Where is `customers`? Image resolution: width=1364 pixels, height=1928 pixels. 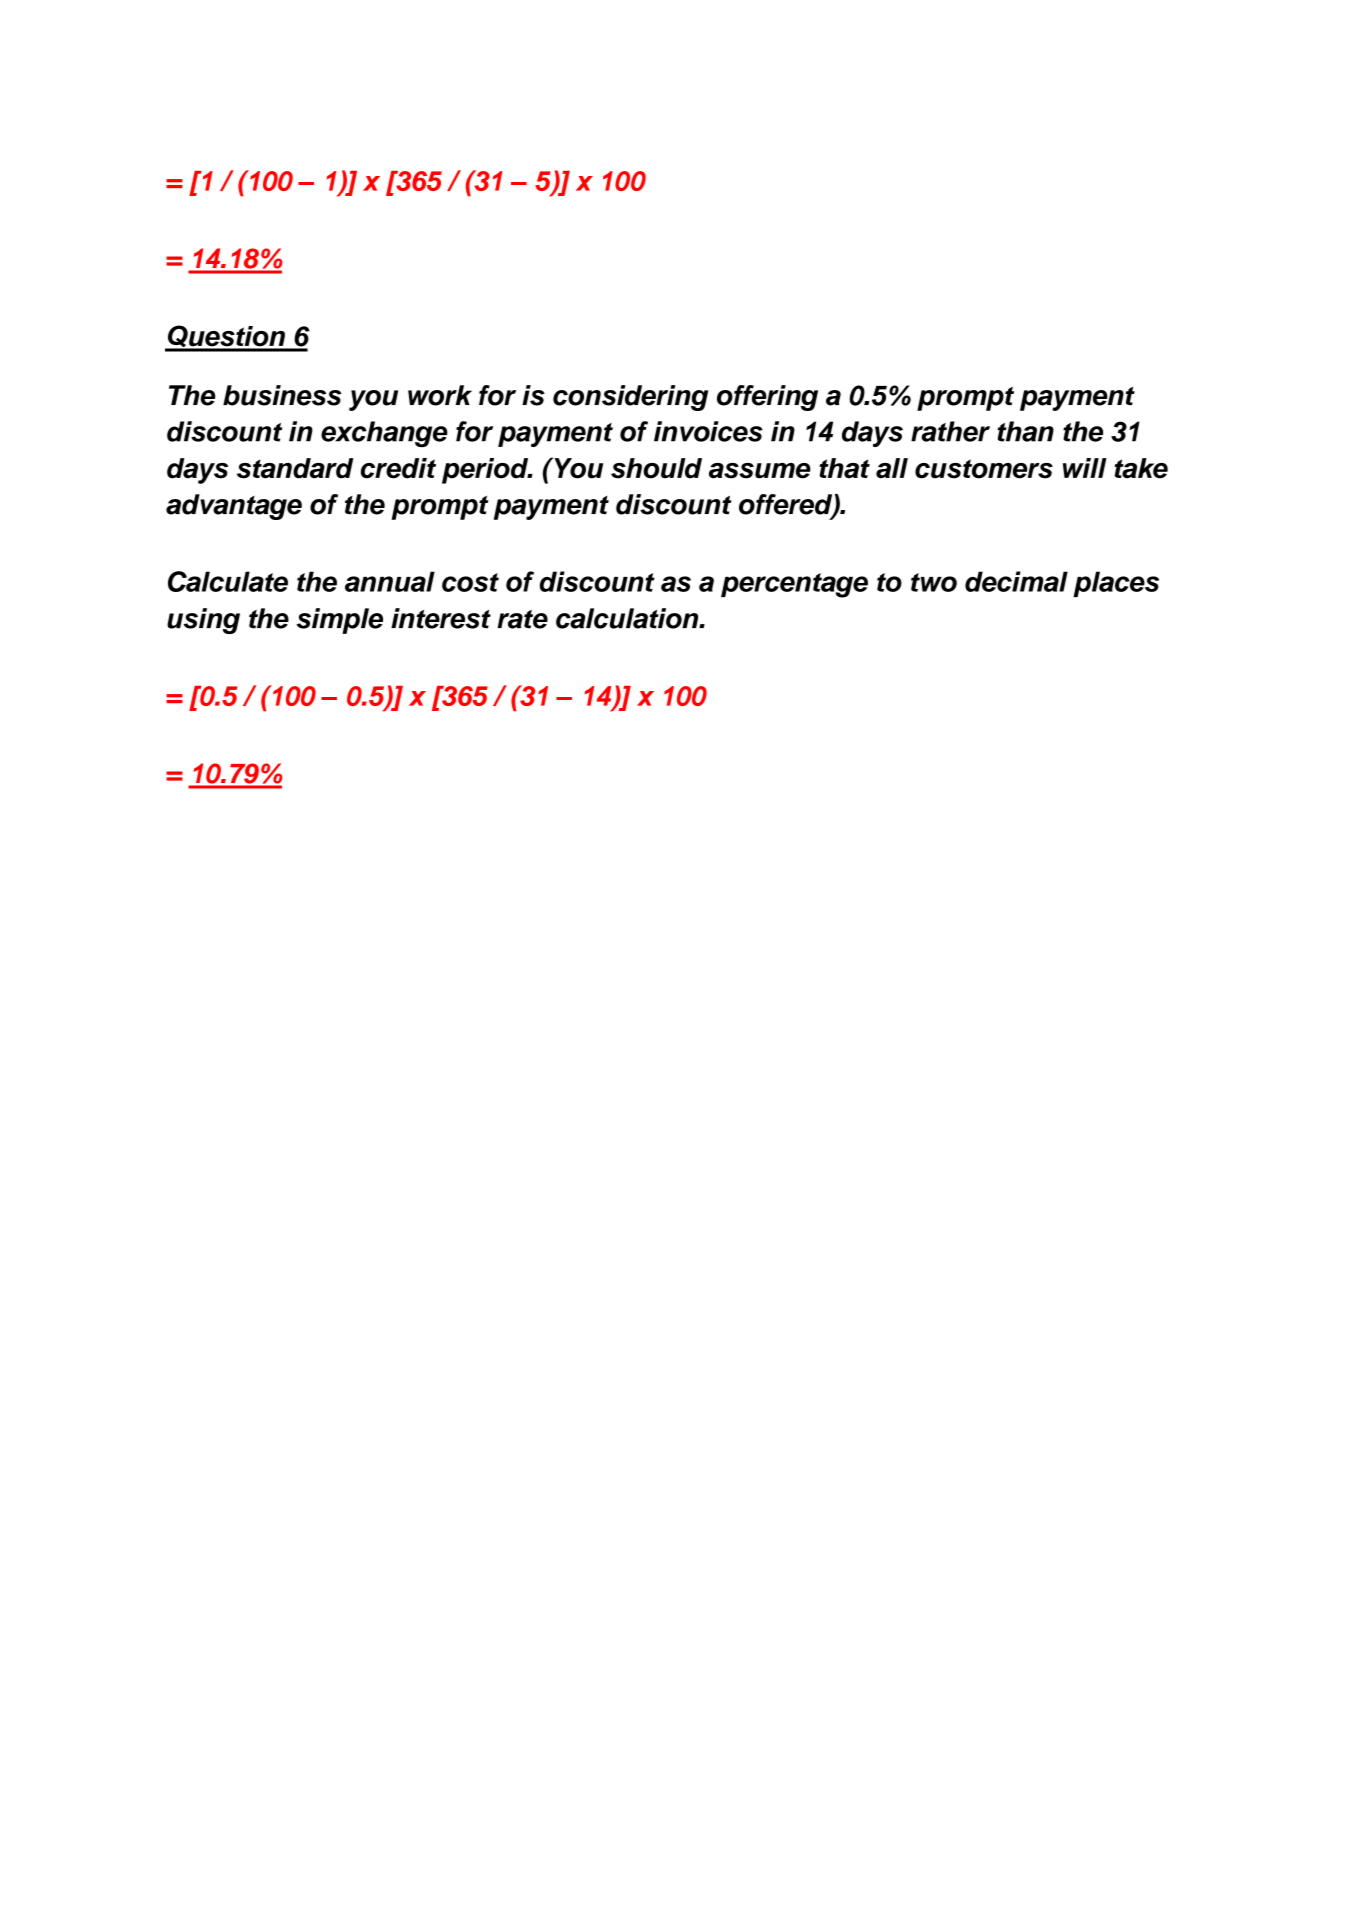 customers is located at coordinates (984, 469).
